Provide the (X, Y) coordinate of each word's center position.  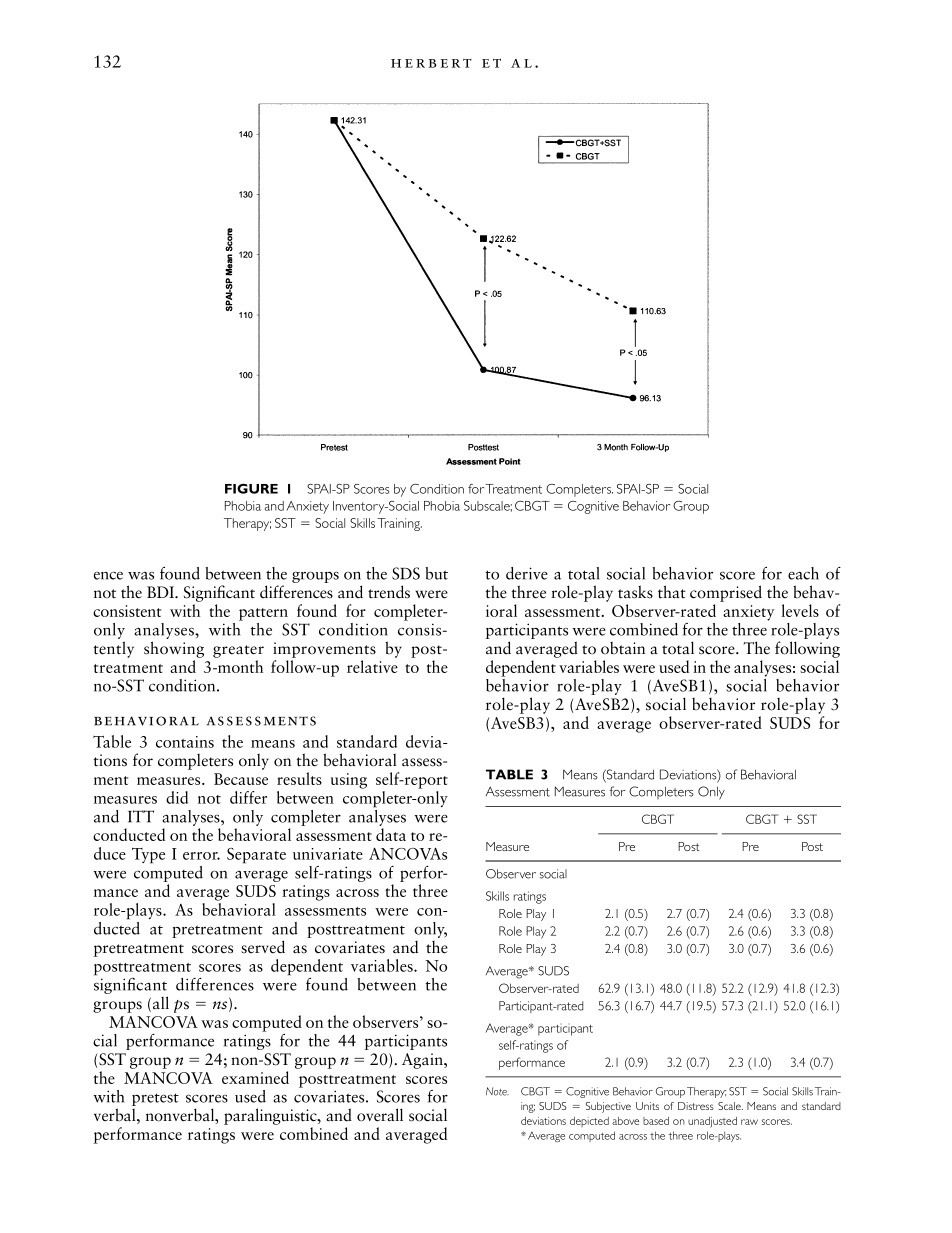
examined (255, 1077)
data (391, 834)
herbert (431, 63)
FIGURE (251, 489)
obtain (623, 648)
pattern (263, 614)
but (436, 573)
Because (241, 779)
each (803, 573)
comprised (726, 593)
